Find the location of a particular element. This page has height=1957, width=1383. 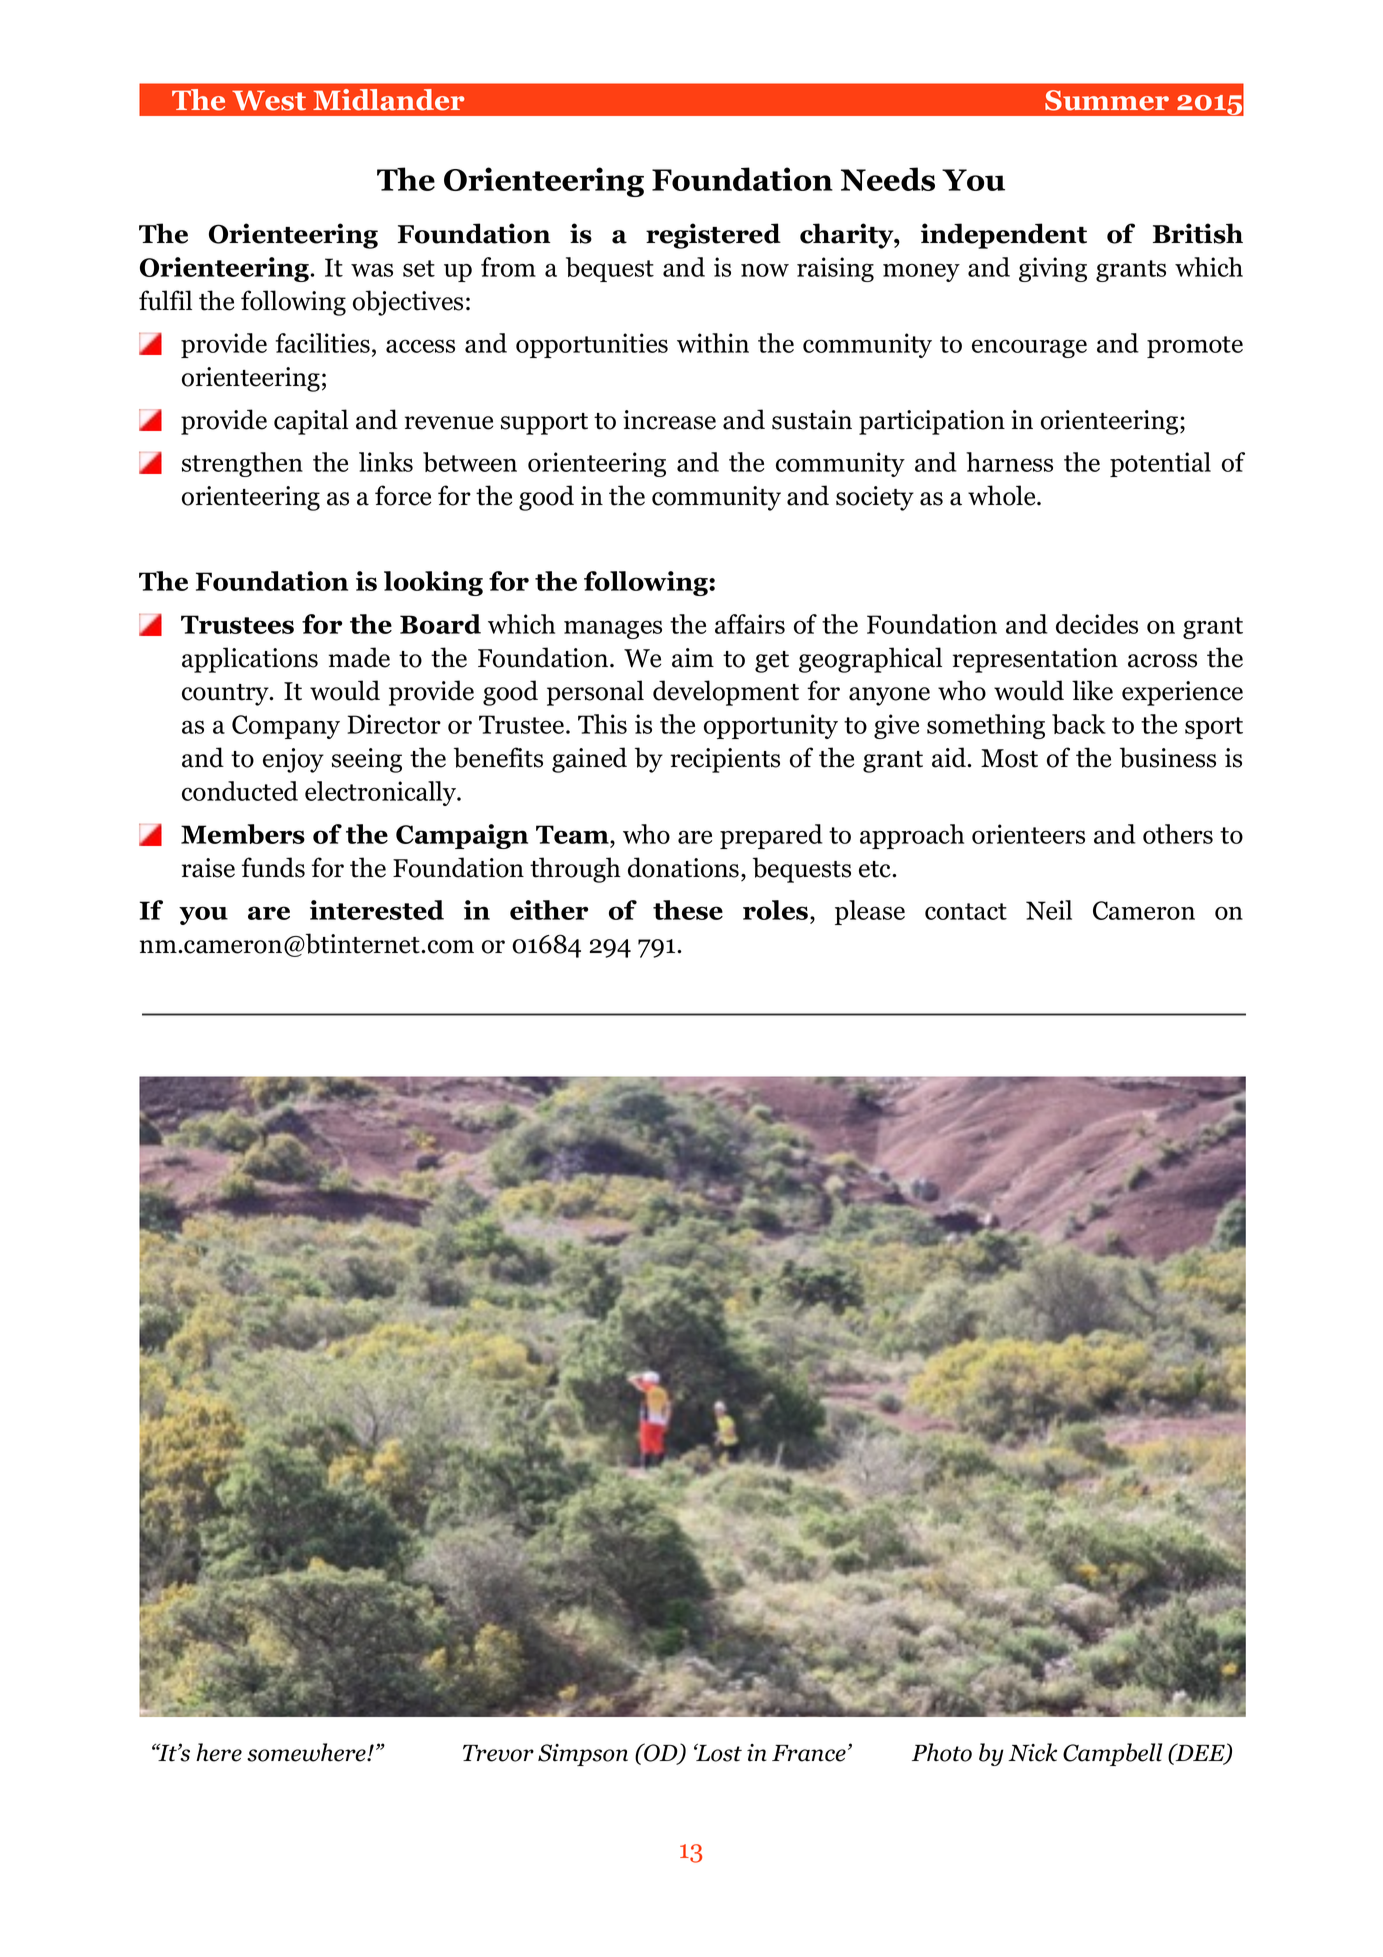

funds is located at coordinates (273, 867).
